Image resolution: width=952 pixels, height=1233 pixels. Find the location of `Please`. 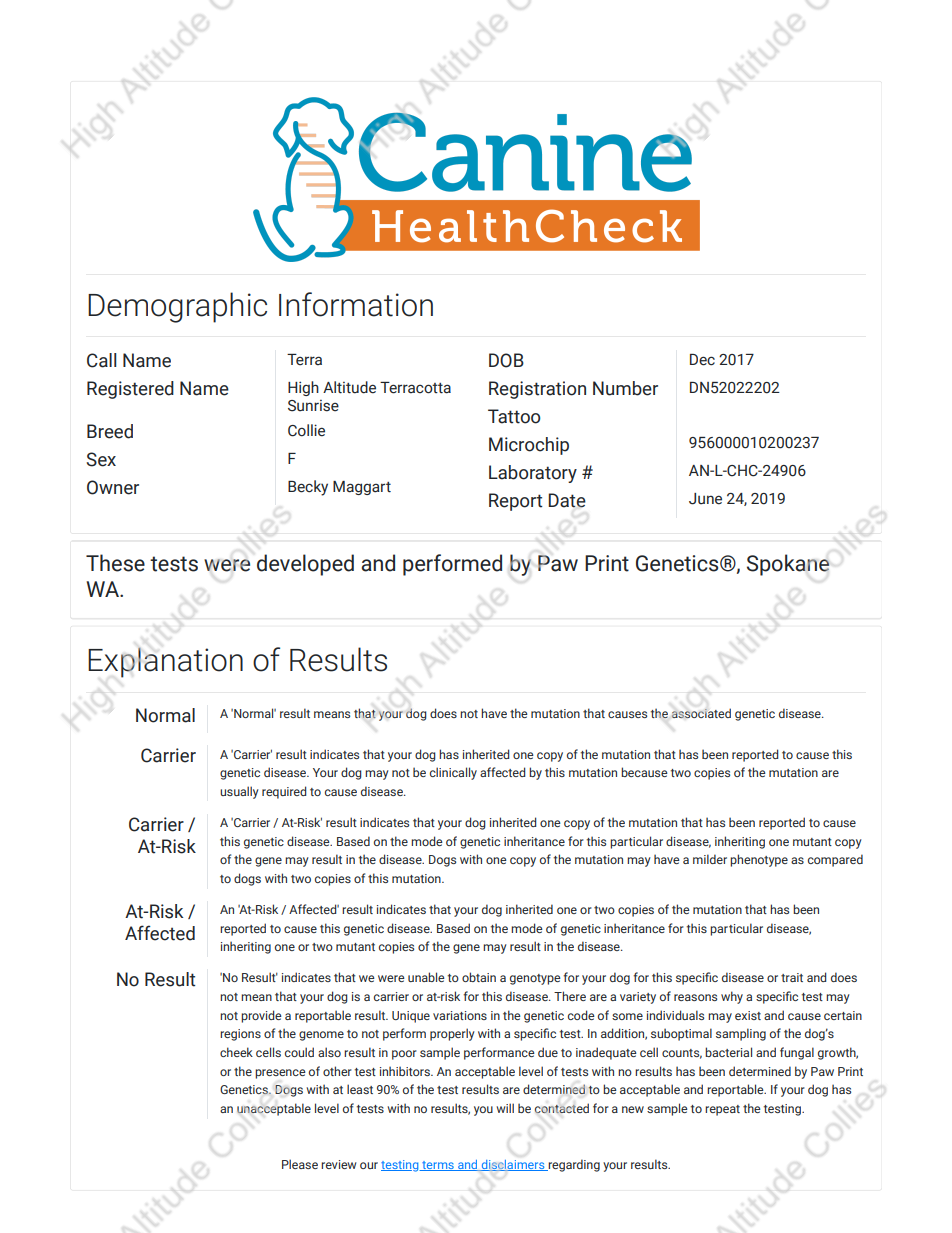

Please is located at coordinates (300, 1164).
